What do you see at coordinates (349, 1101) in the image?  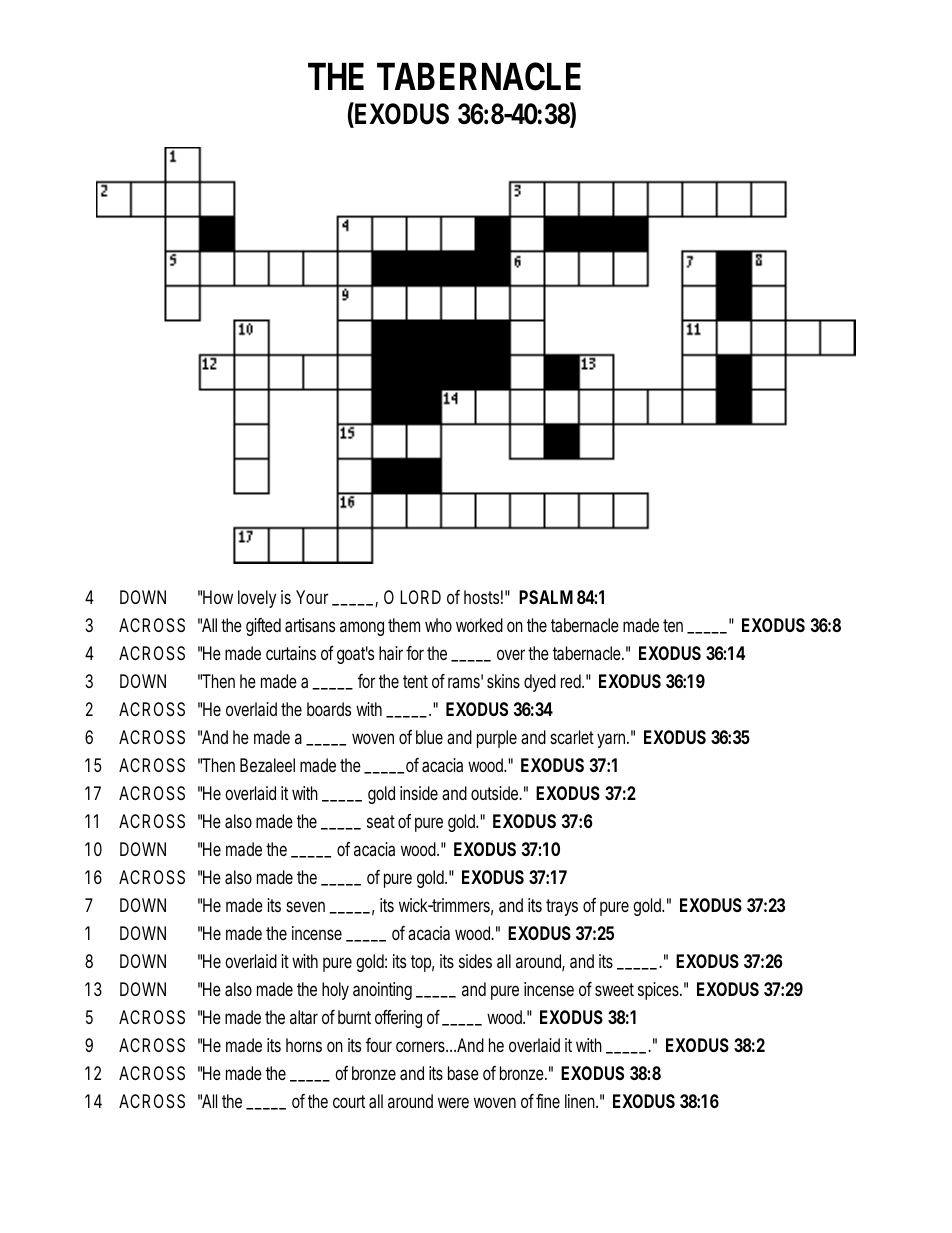 I see `court` at bounding box center [349, 1101].
